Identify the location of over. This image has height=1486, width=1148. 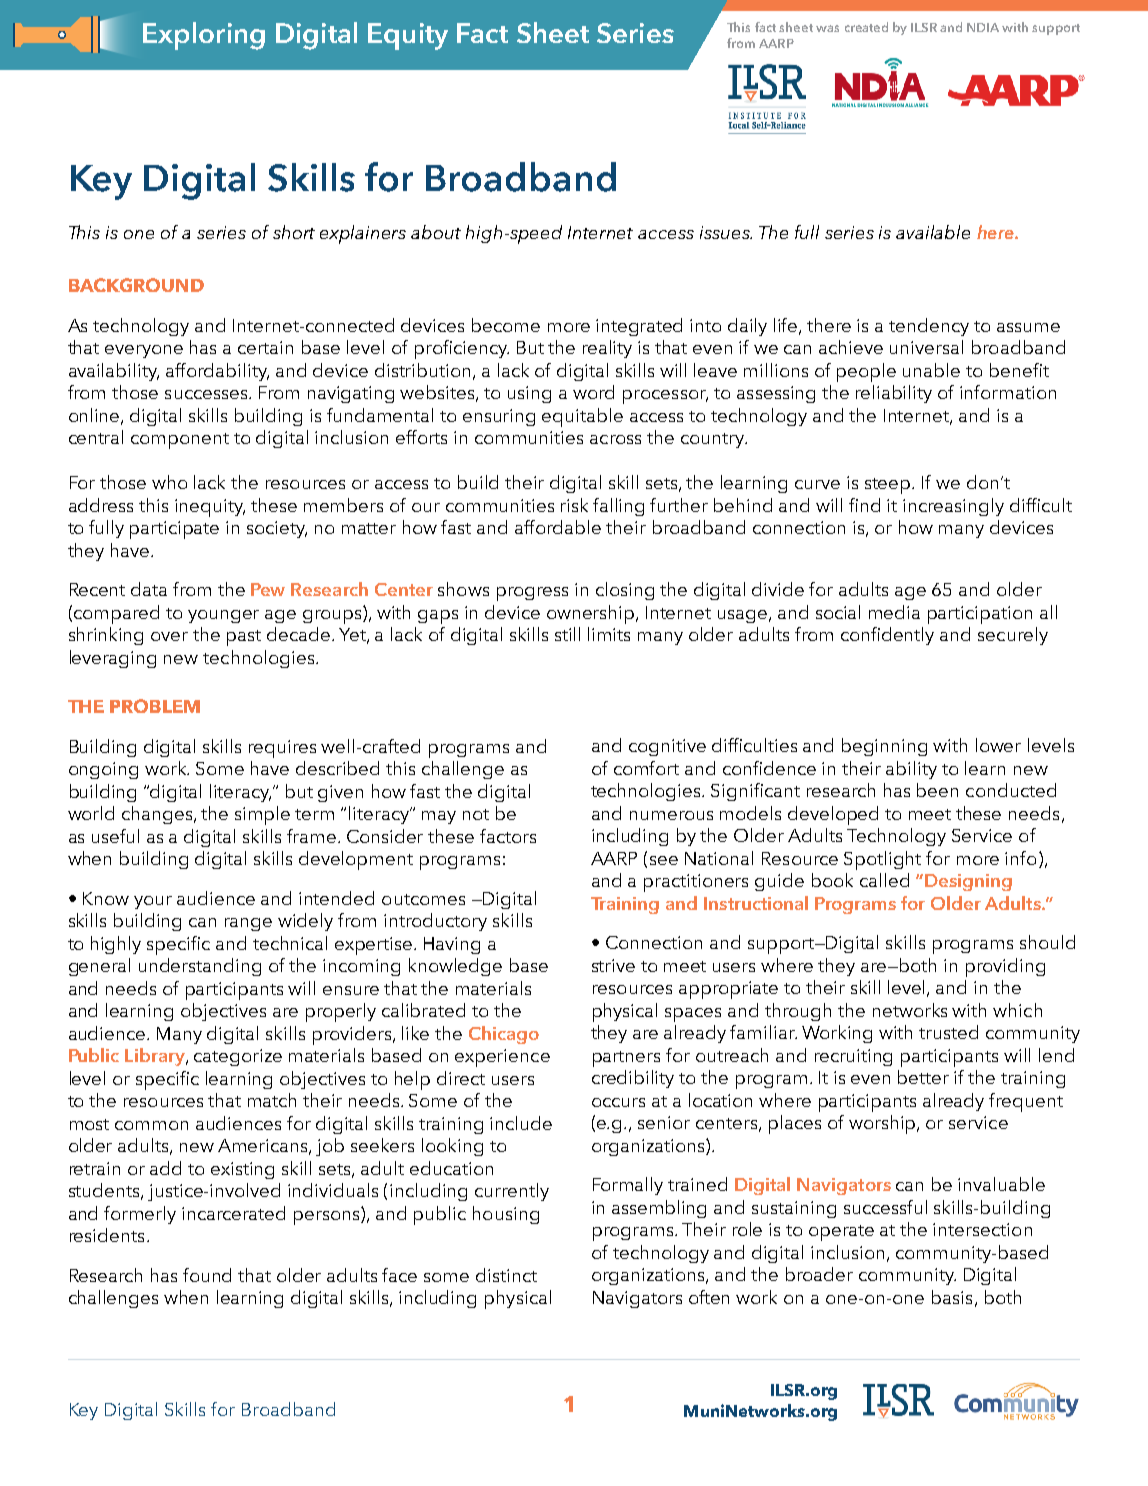
(169, 636).
